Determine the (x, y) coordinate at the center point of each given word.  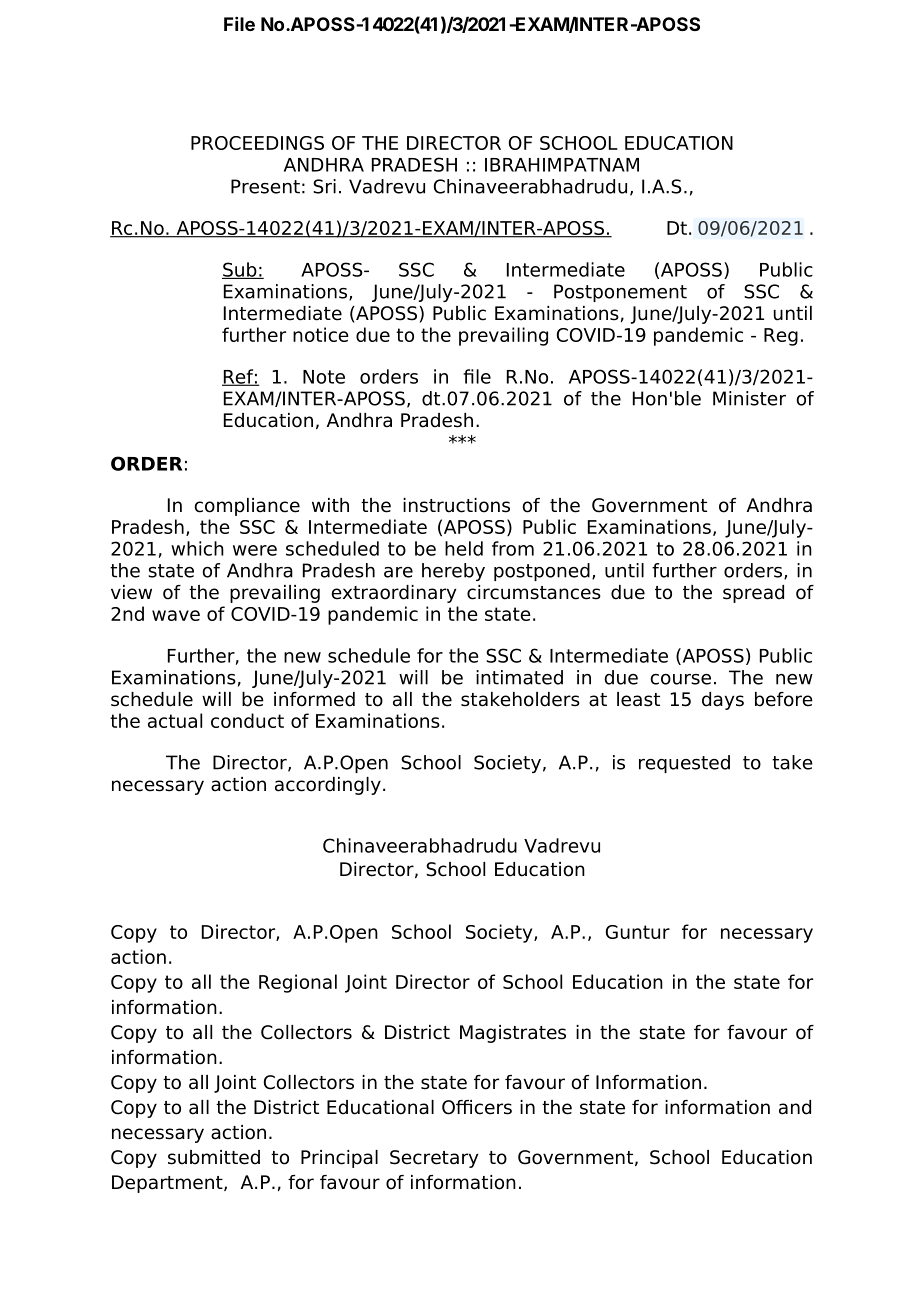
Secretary (434, 1159)
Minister (749, 398)
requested (684, 764)
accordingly (328, 786)
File (239, 24)
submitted (214, 1157)
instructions (456, 505)
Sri (324, 186)
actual (175, 720)
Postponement (620, 293)
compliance (247, 507)
